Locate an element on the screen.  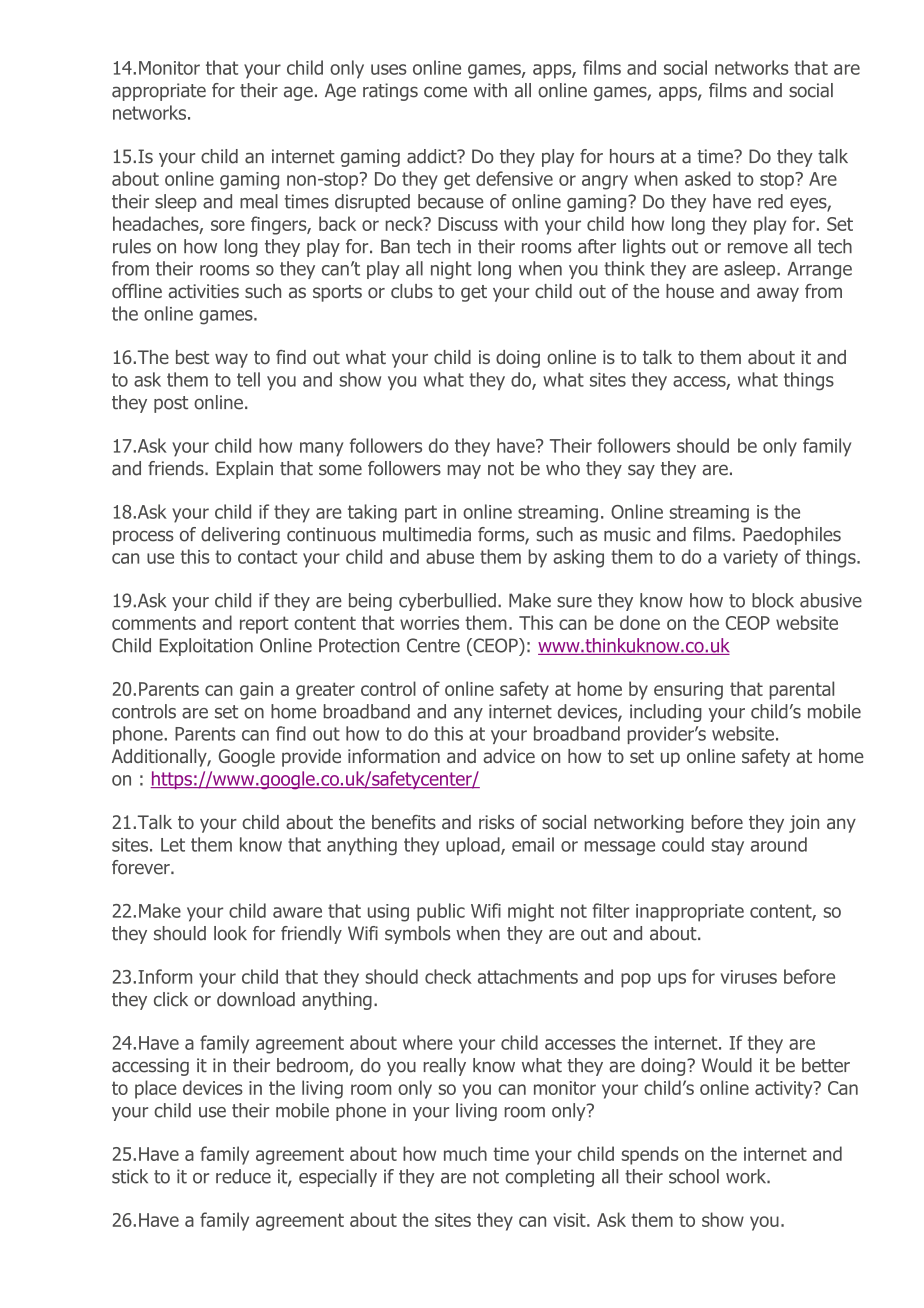
reduce is located at coordinates (243, 1176).
